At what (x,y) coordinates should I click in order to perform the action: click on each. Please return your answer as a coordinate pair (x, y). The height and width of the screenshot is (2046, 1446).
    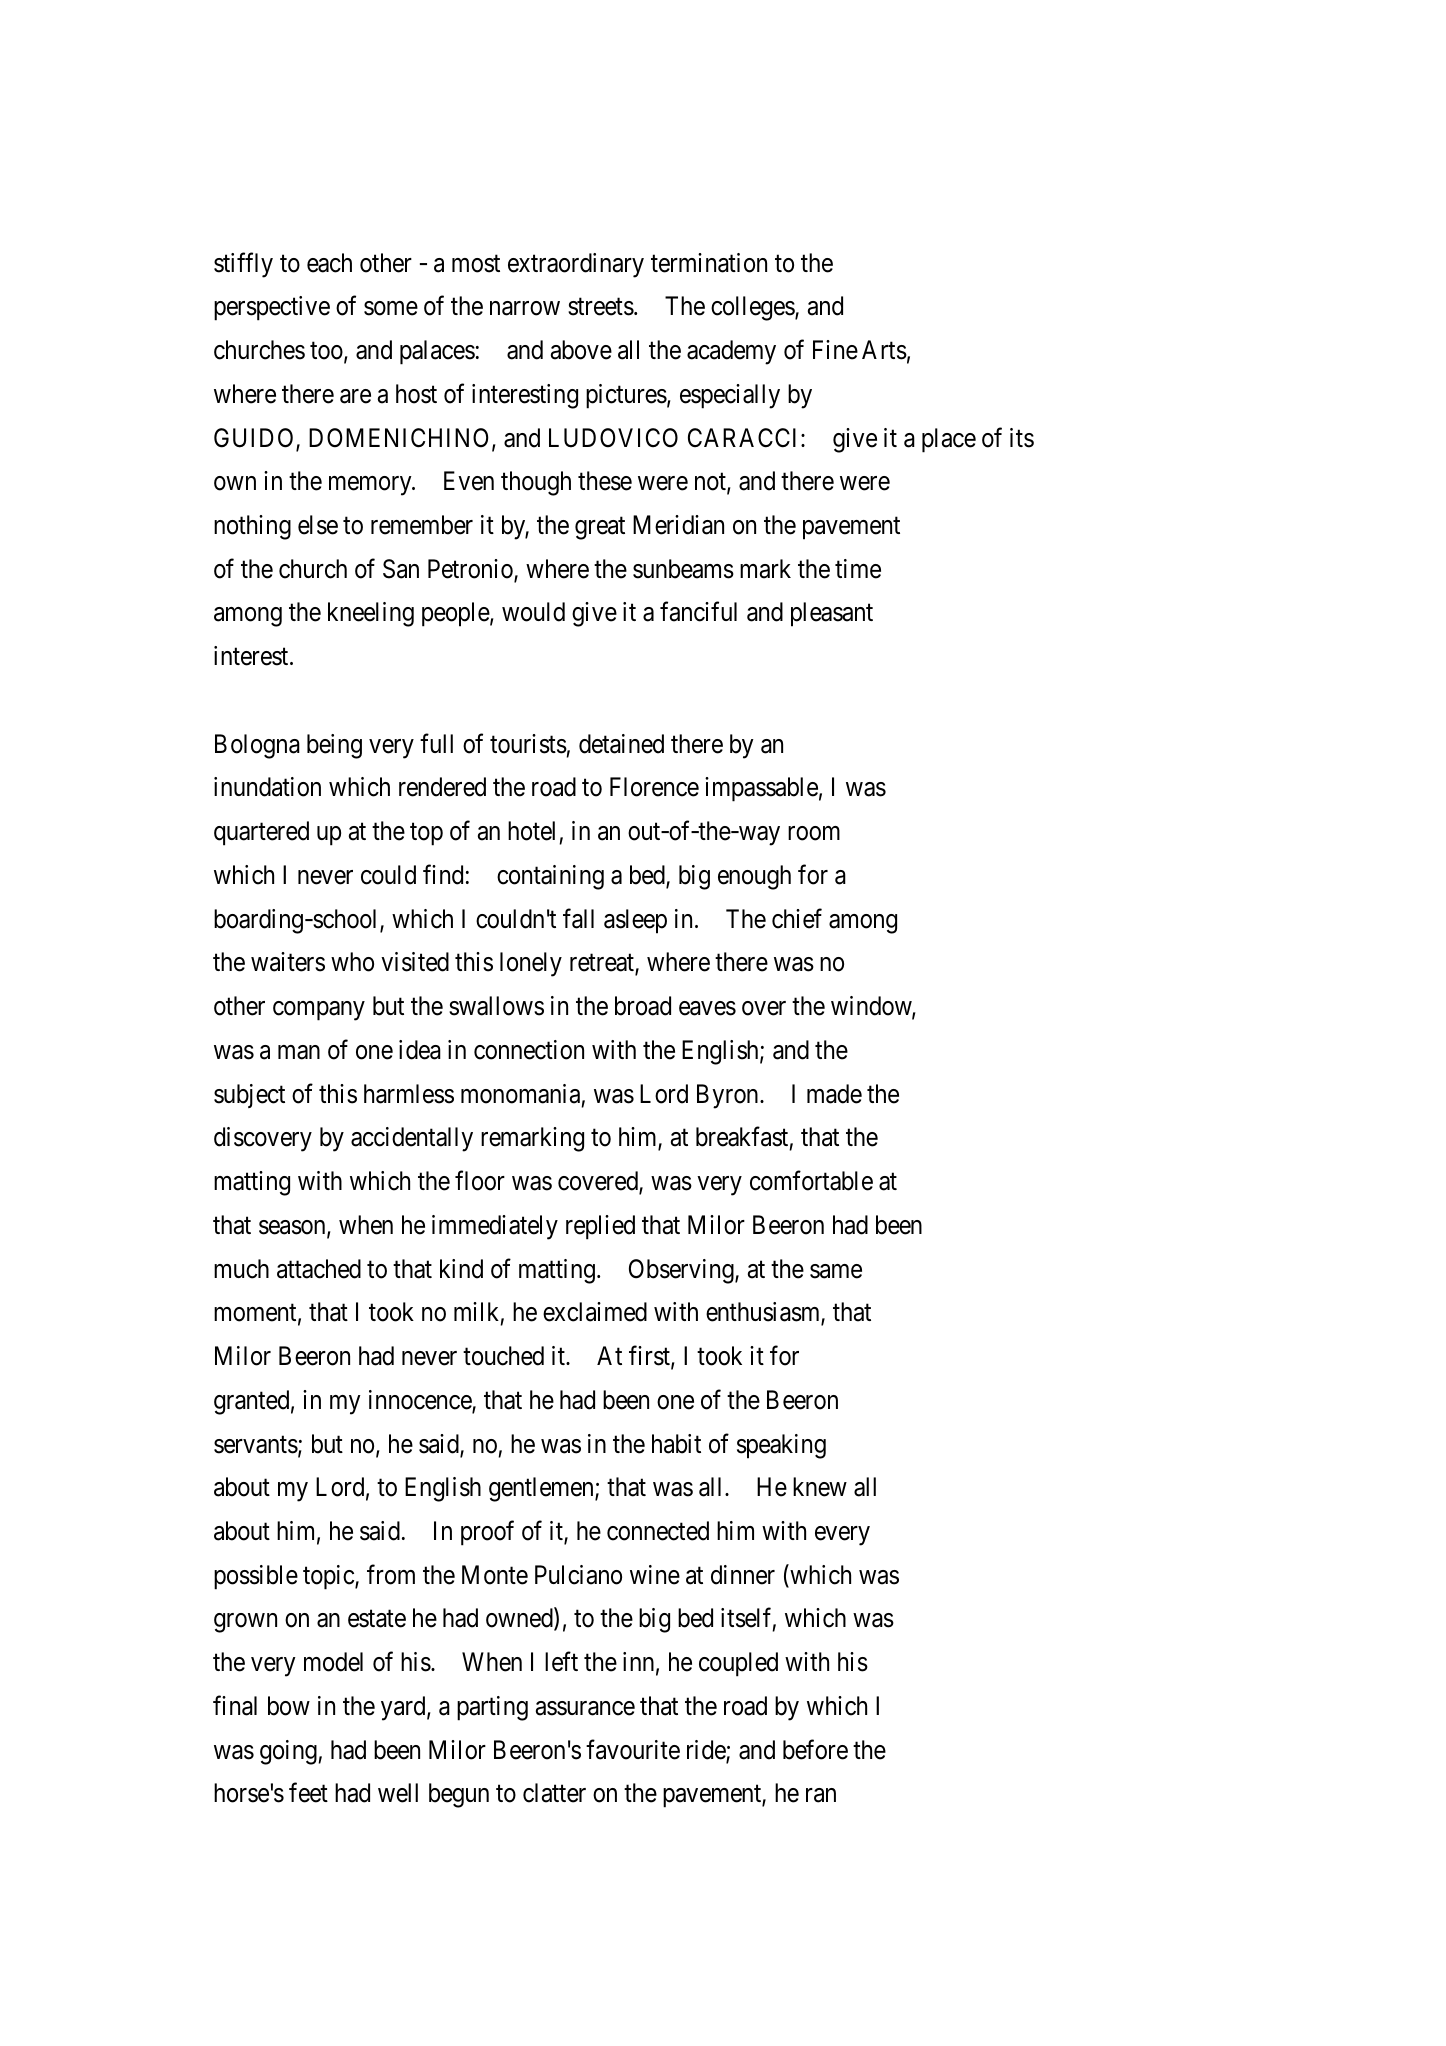
    Looking at the image, I should click on (329, 263).
